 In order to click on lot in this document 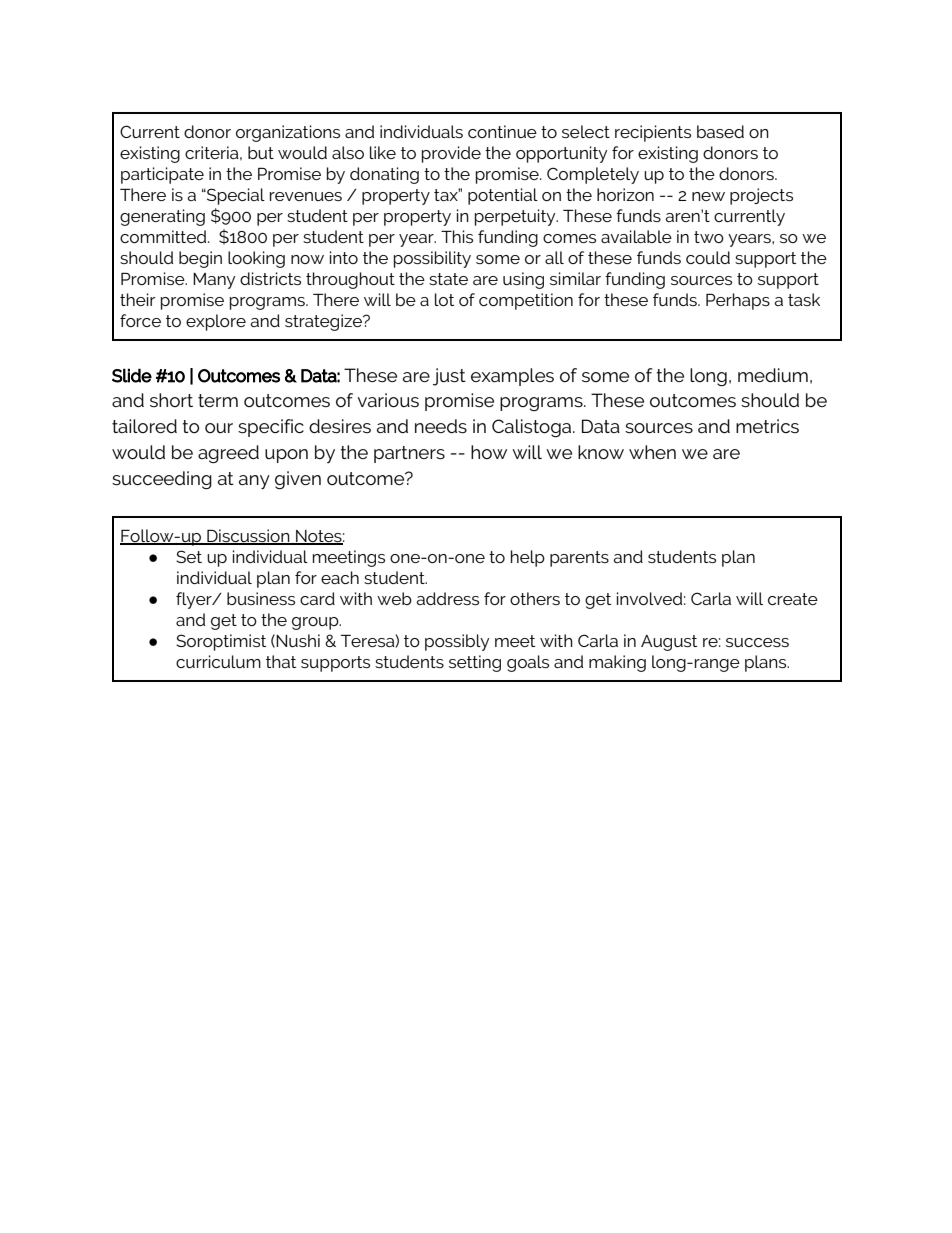, I will do `click(444, 299)`.
